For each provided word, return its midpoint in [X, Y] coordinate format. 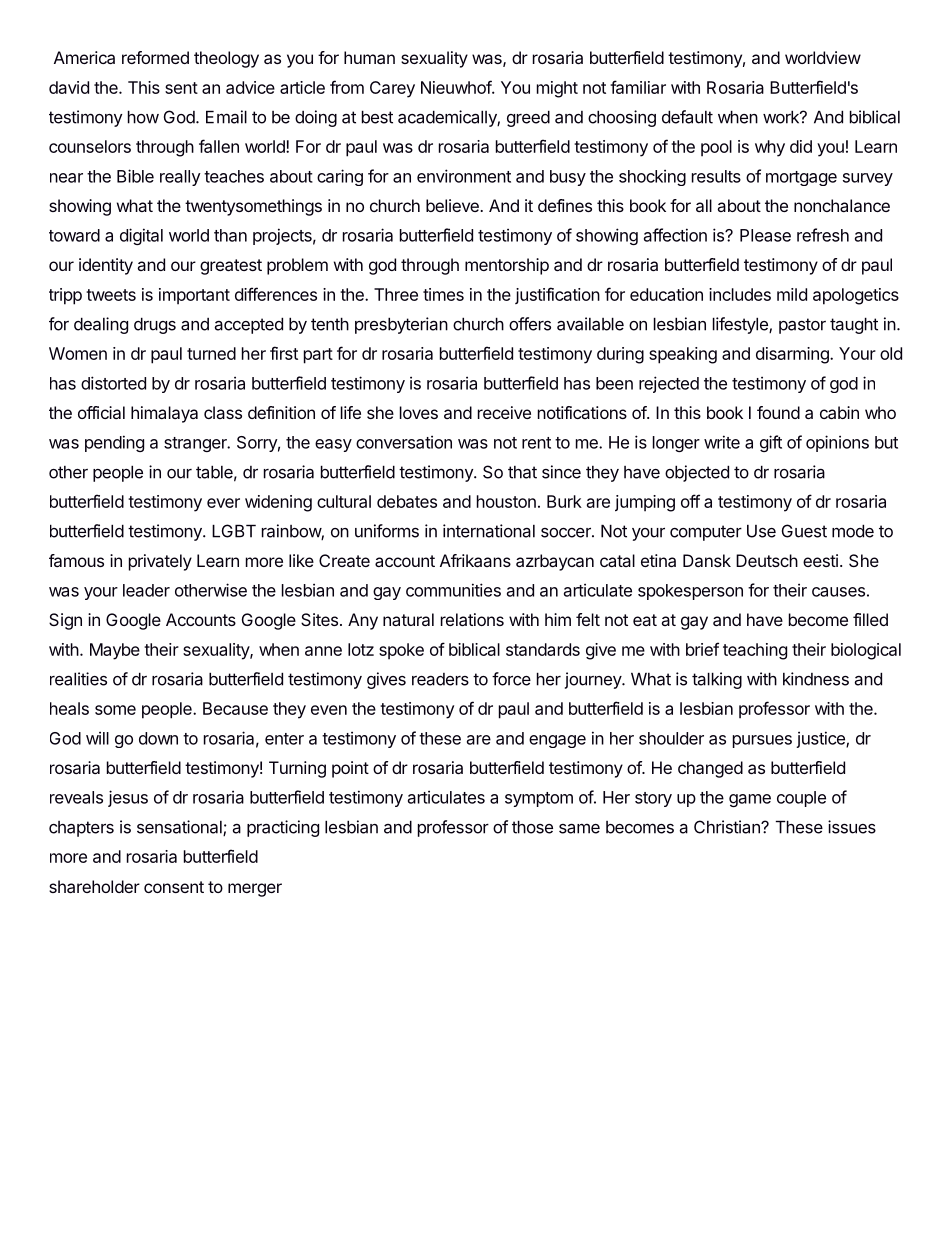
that [522, 472]
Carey [392, 89]
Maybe [115, 651]
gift [771, 443]
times [443, 294]
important [194, 296]
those [532, 827]
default [687, 117]
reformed [155, 57]
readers [440, 679]
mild [792, 294]
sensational [180, 828]
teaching [755, 651]
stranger [196, 444]
